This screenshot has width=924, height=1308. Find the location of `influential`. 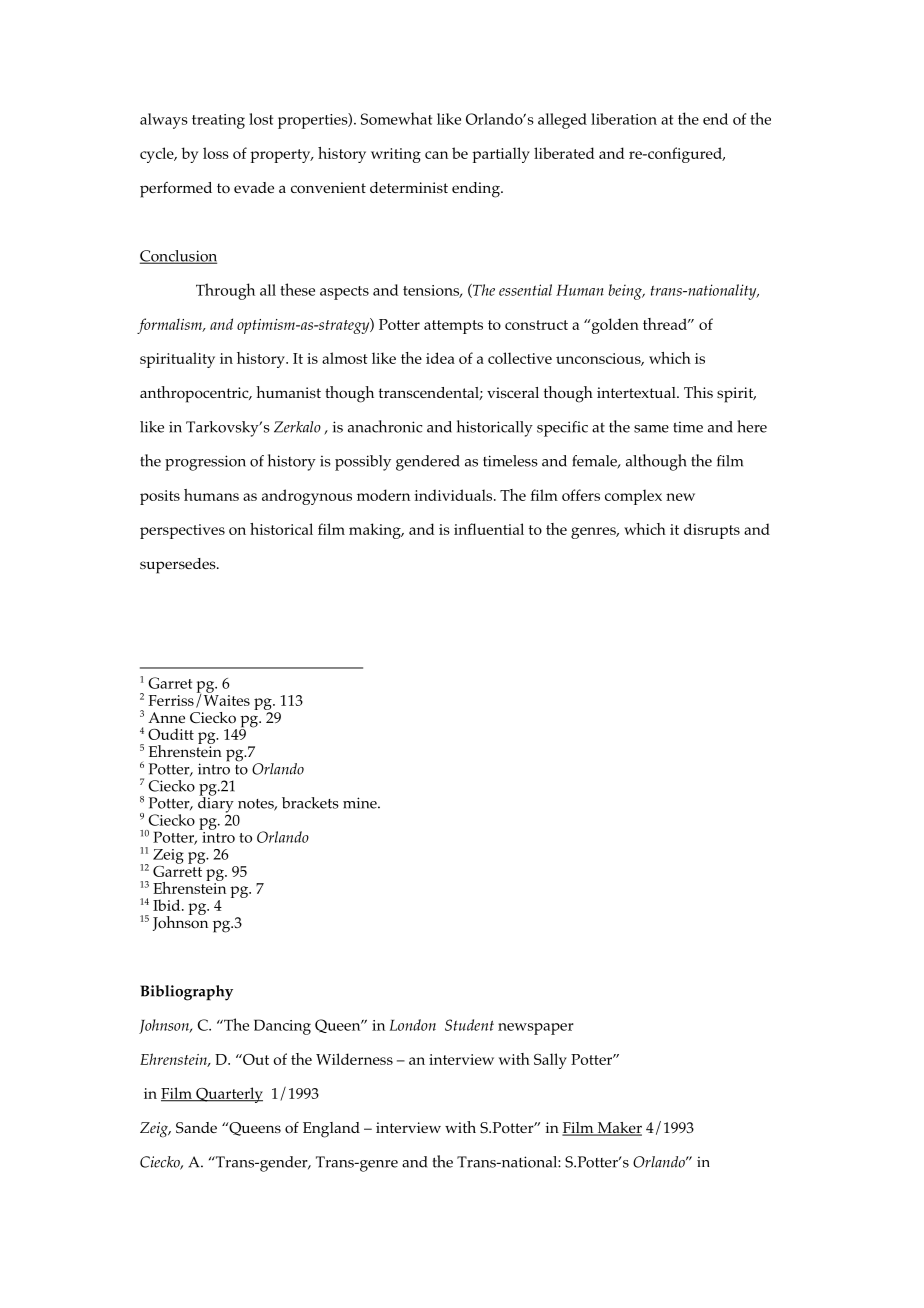

influential is located at coordinates (489, 529).
